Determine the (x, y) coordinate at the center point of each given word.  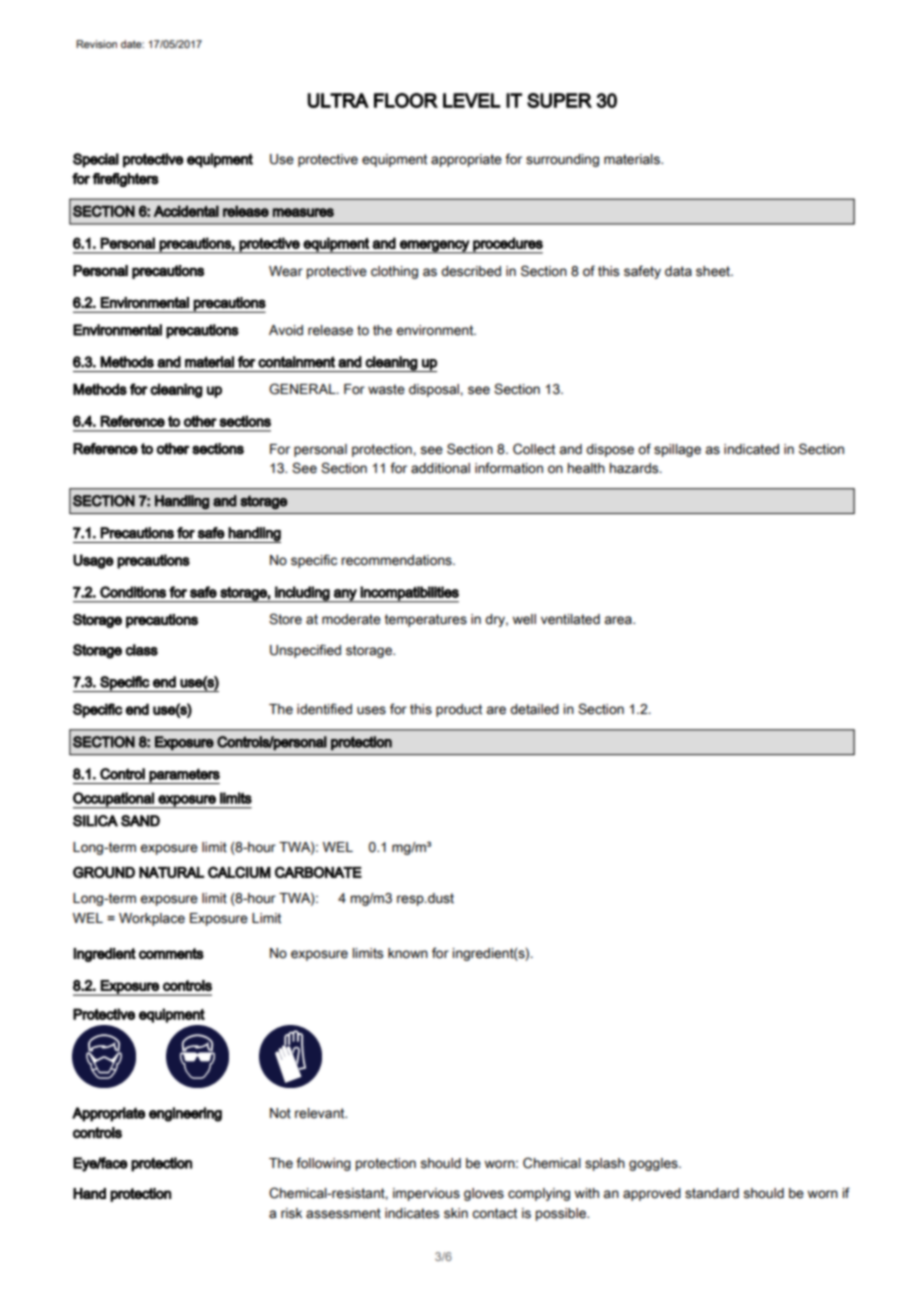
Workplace (152, 919)
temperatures (426, 620)
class (142, 650)
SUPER (559, 100)
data (678, 271)
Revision (96, 44)
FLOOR (406, 100)
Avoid (286, 330)
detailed (534, 709)
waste (386, 389)
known (408, 953)
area (619, 620)
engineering (185, 1114)
